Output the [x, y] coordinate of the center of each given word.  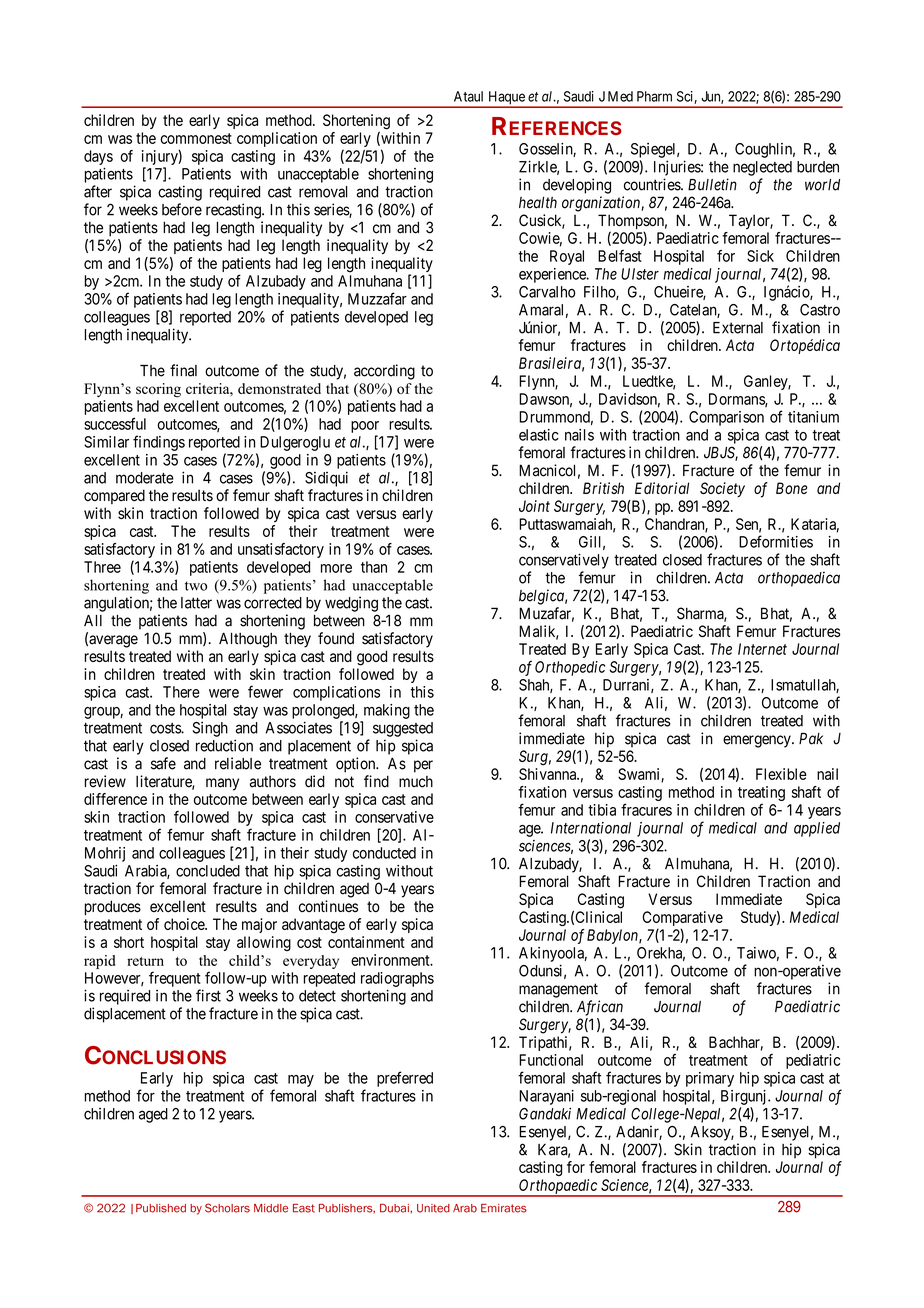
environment [391, 960]
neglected [762, 168]
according [384, 372]
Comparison [726, 418]
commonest [196, 138]
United [433, 1208]
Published [161, 1208]
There [181, 692]
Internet [762, 649]
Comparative [682, 920]
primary [710, 1079]
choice [185, 924]
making [387, 711]
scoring [158, 390]
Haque [506, 99]
